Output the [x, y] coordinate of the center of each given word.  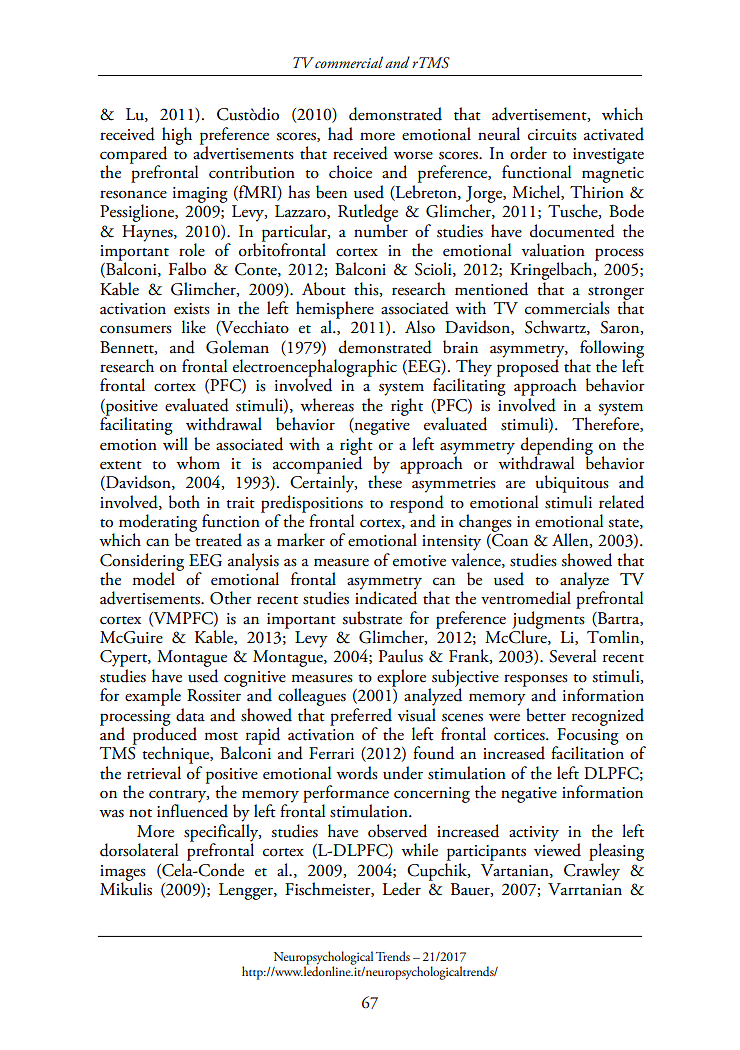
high [177, 137]
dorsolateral [139, 850]
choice [350, 172]
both [184, 502]
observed [397, 831]
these [385, 481]
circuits [552, 135]
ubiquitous [572, 484]
